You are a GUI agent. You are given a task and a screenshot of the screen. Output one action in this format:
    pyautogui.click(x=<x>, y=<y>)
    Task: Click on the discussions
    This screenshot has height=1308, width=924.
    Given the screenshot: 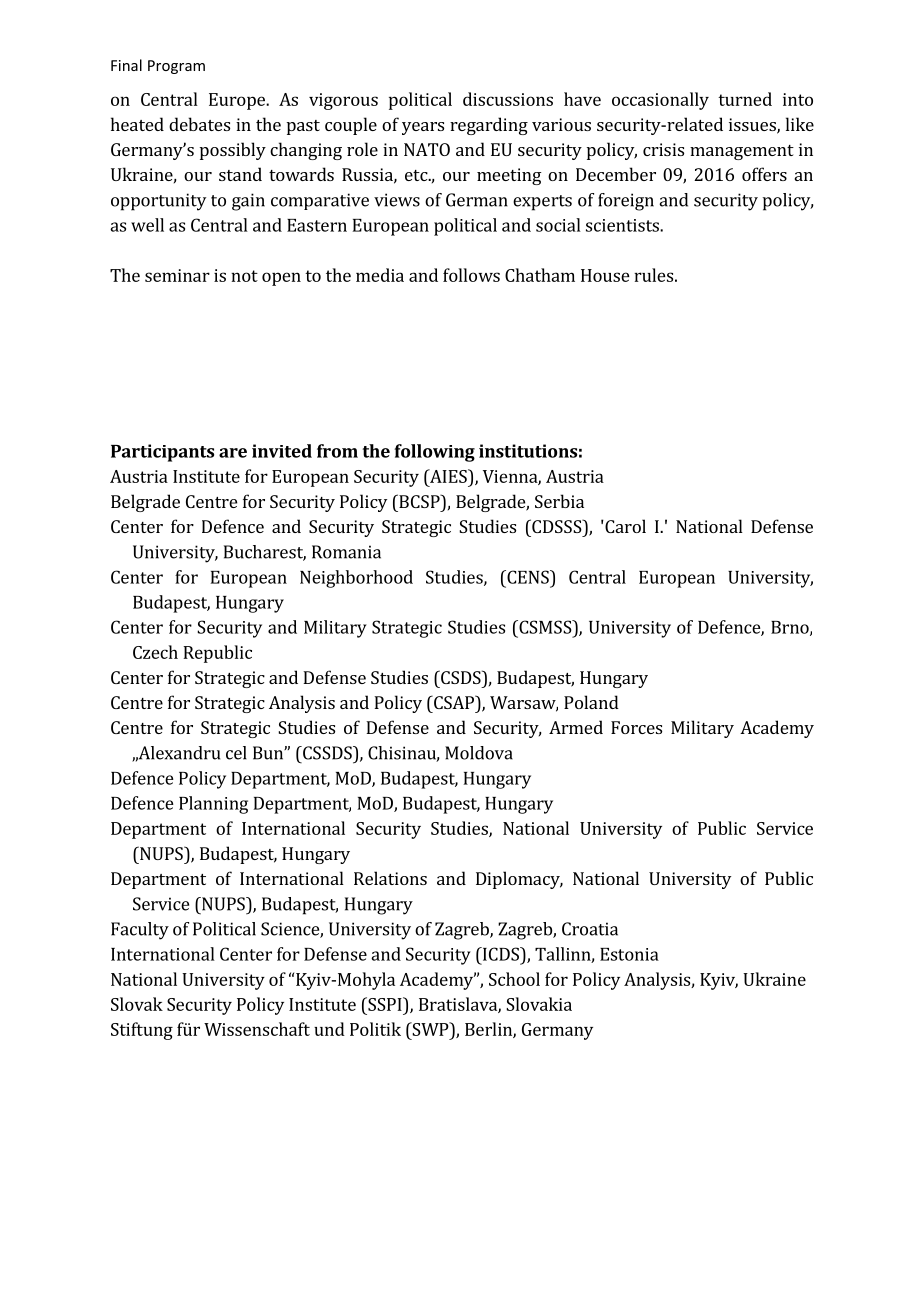 What is the action you would take?
    pyautogui.click(x=508, y=99)
